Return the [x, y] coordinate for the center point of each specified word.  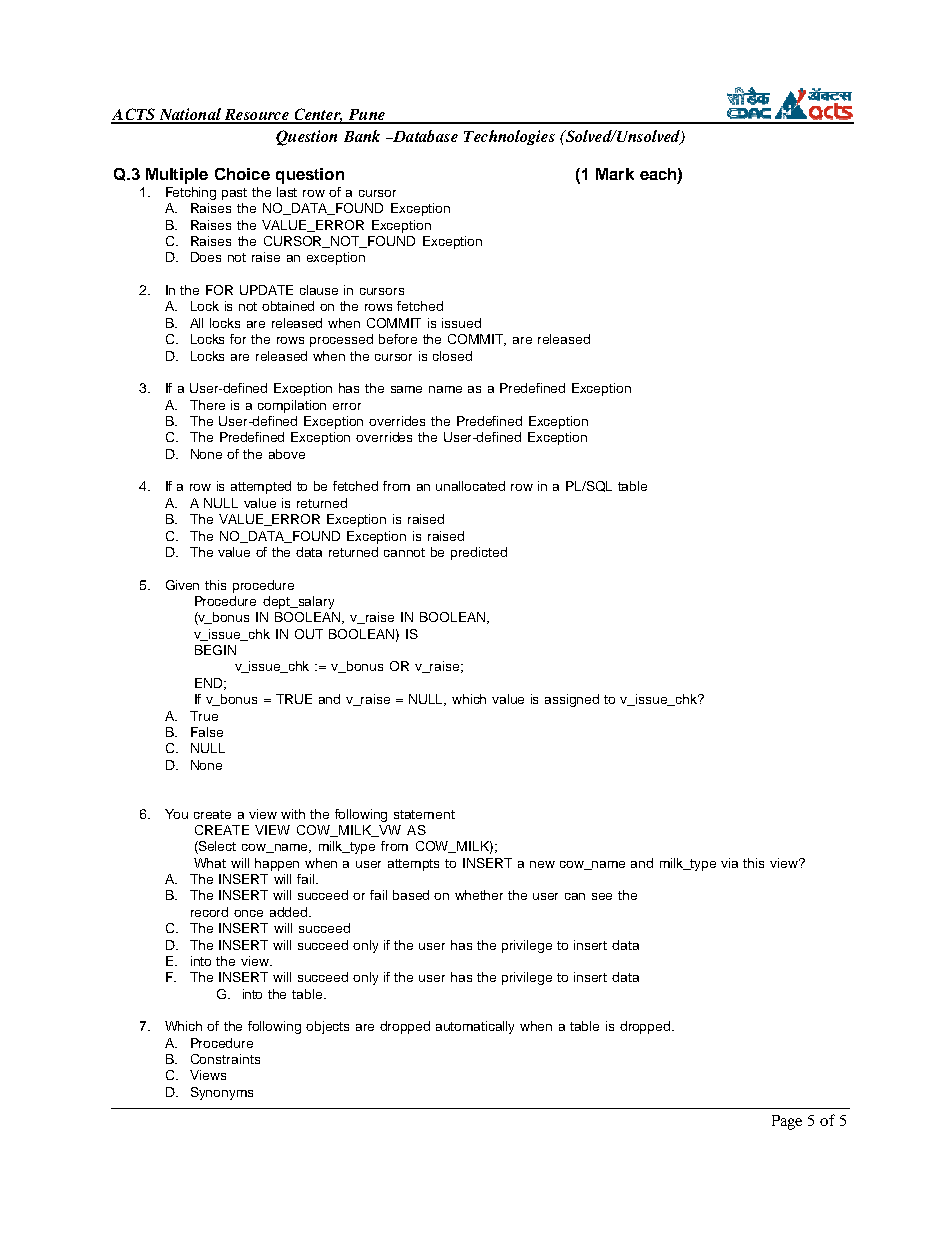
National [190, 115]
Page [787, 1122]
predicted [479, 553]
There [207, 405]
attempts [413, 865]
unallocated [470, 486]
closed [452, 356]
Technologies [509, 137]
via [729, 863]
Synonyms [222, 1093]
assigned [572, 700]
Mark [615, 174]
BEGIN [215, 650]
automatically [475, 1027]
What [210, 863]
